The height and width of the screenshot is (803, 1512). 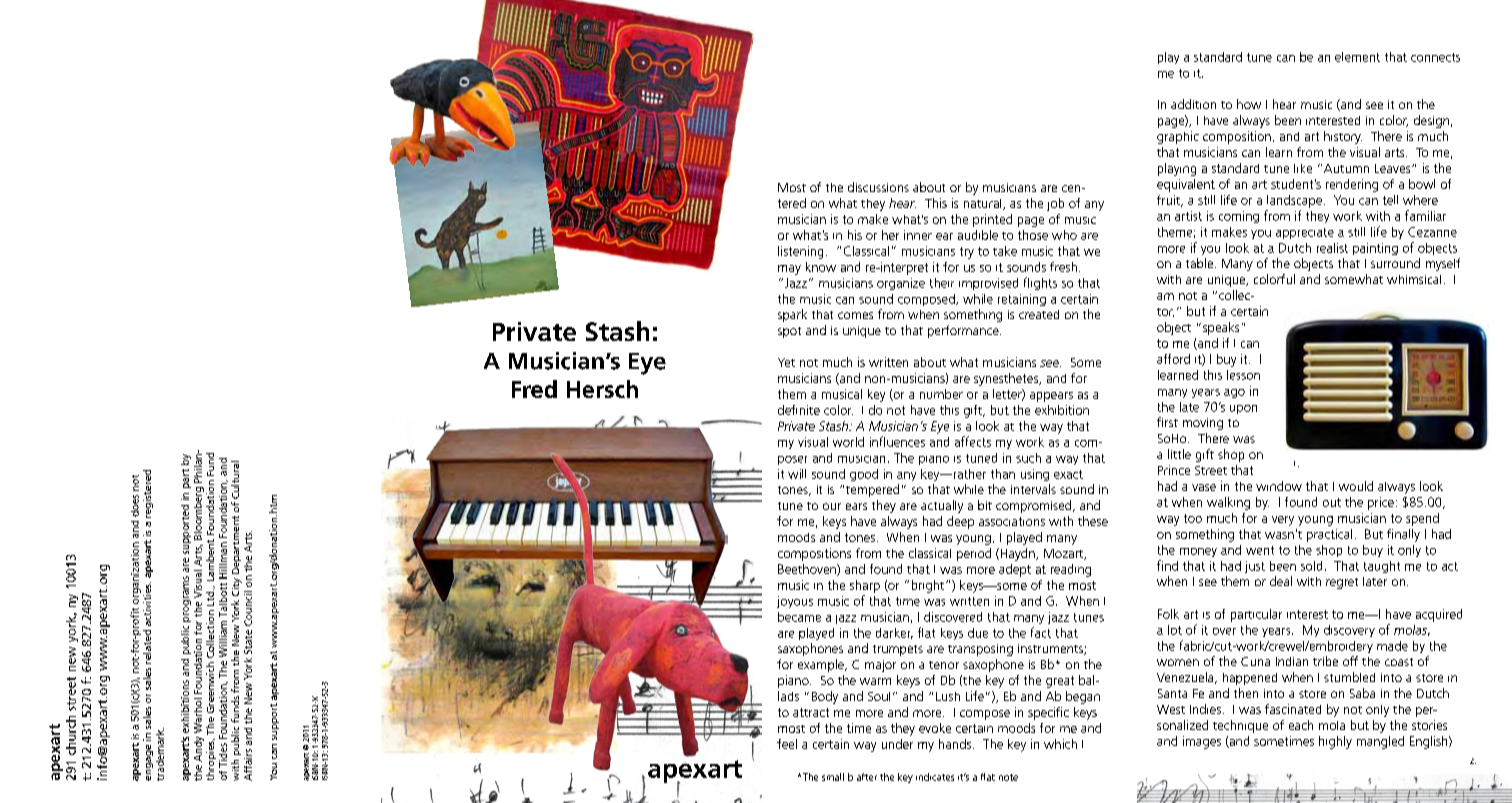 What do you see at coordinates (787, 744) in the screenshot?
I see `feel` at bounding box center [787, 744].
